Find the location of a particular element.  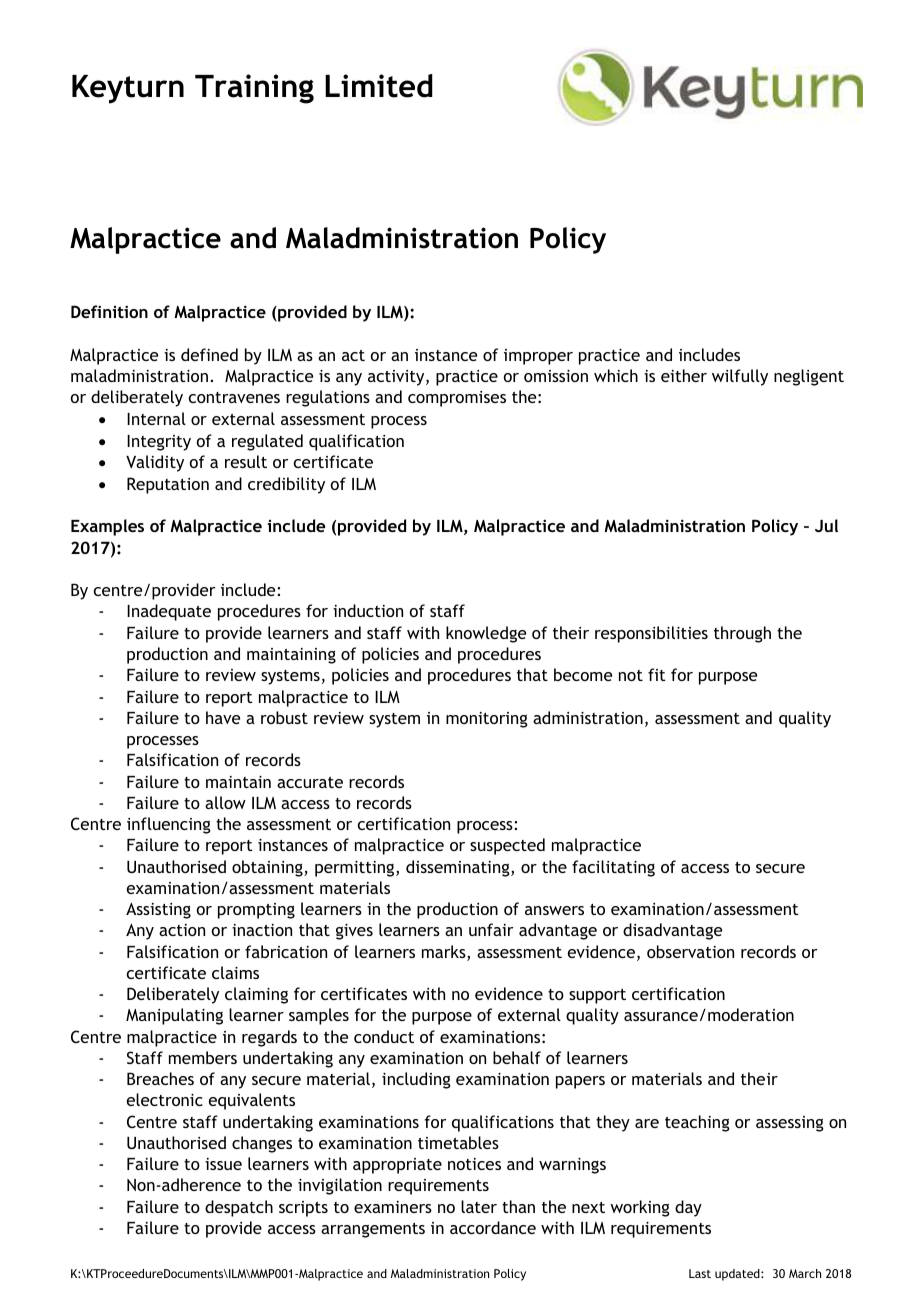

marks is located at coordinates (445, 953).
